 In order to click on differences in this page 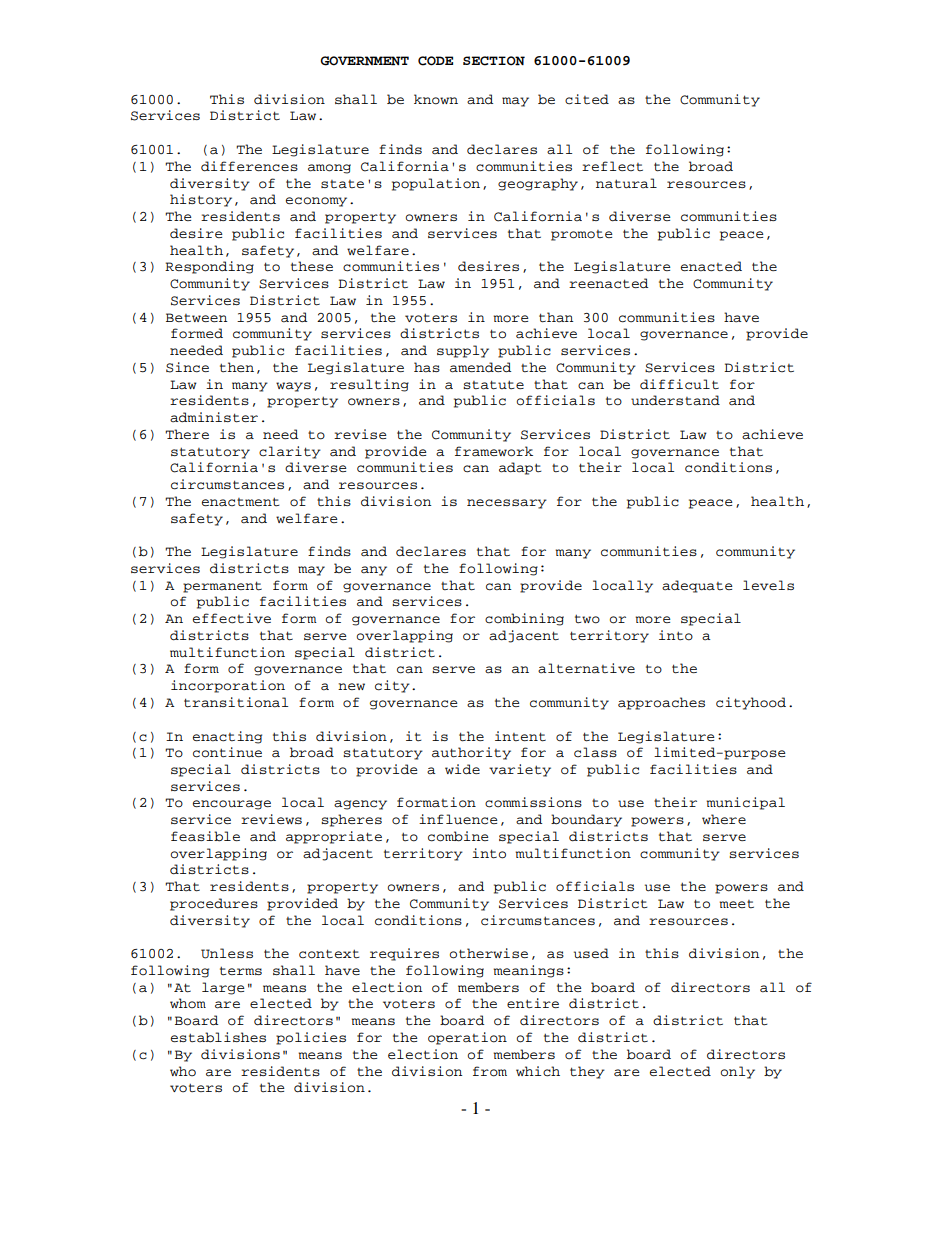, I will do `click(249, 166)`.
